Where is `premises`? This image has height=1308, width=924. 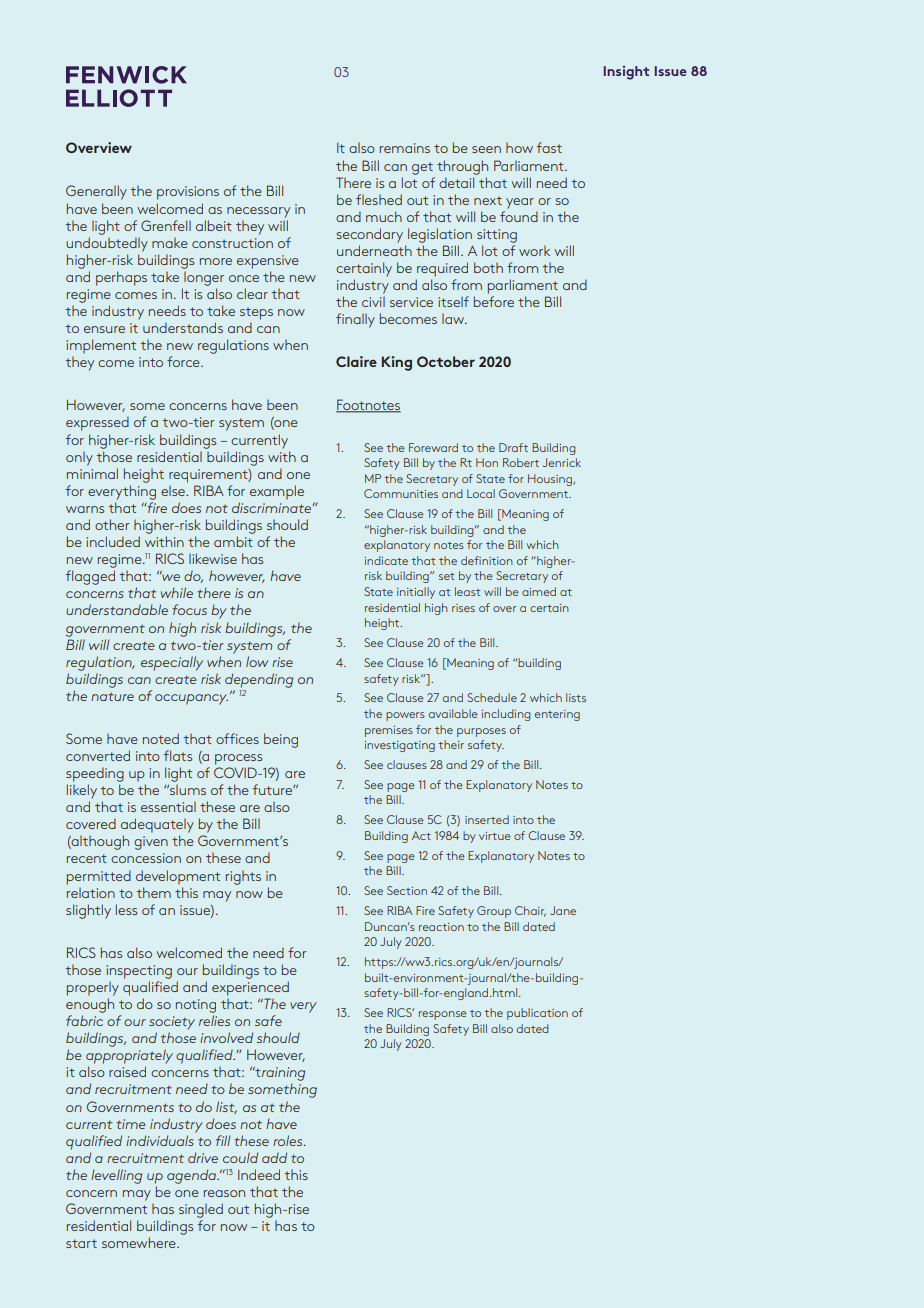 premises is located at coordinates (389, 731).
